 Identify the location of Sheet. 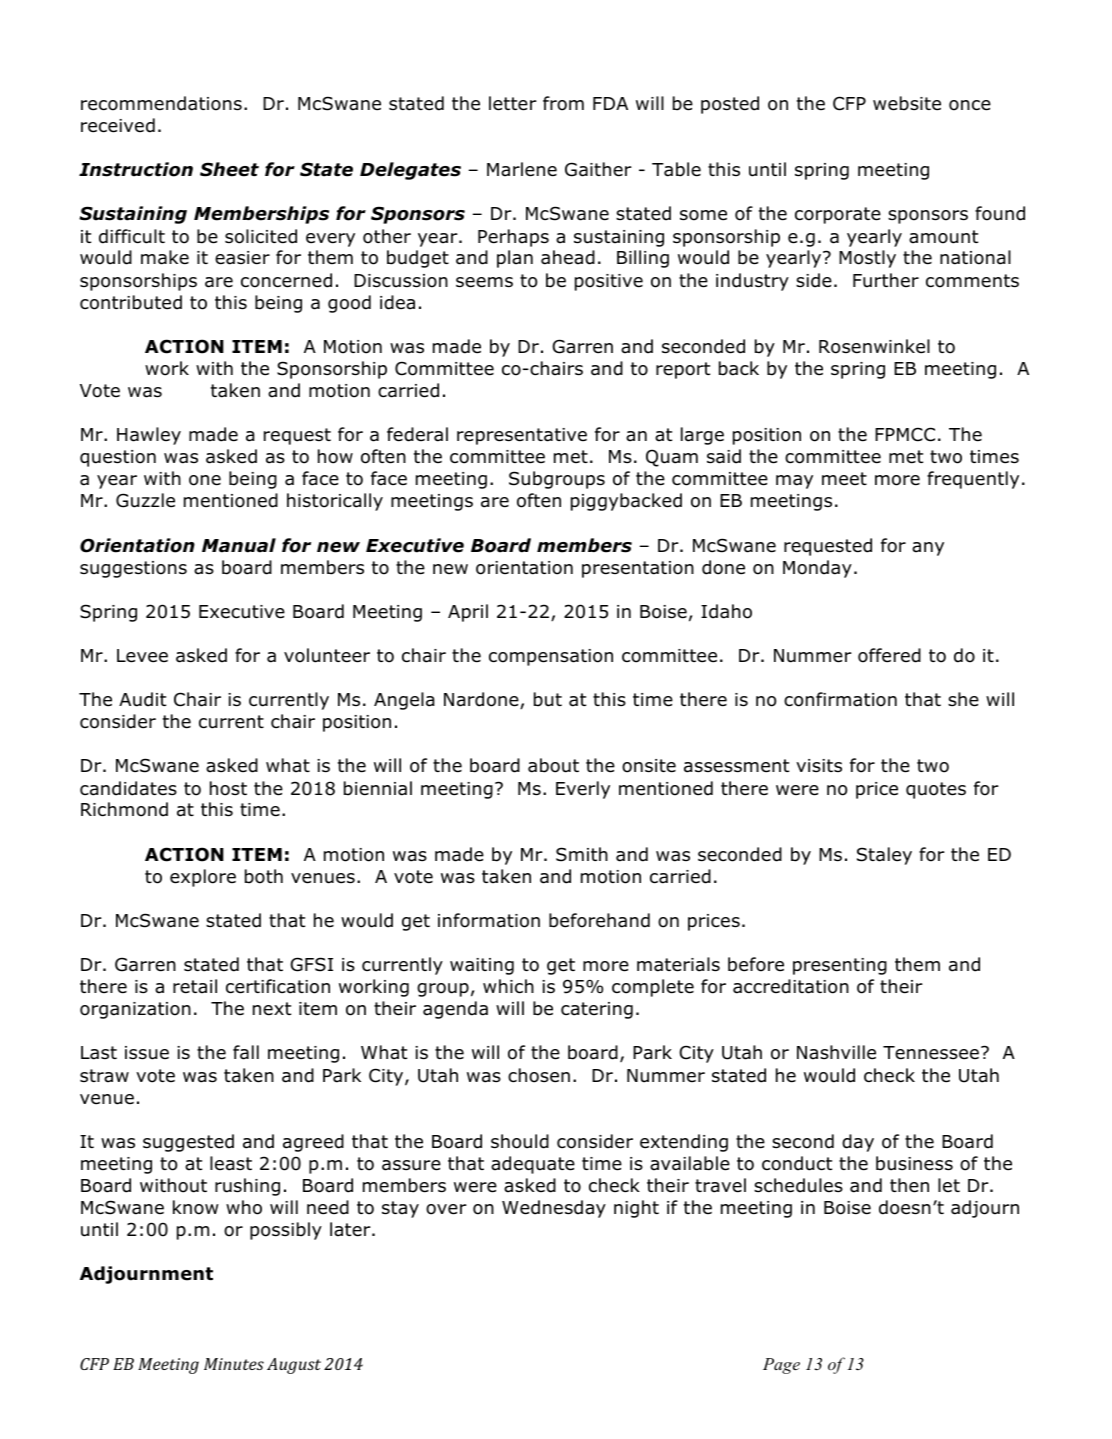
(229, 169).
